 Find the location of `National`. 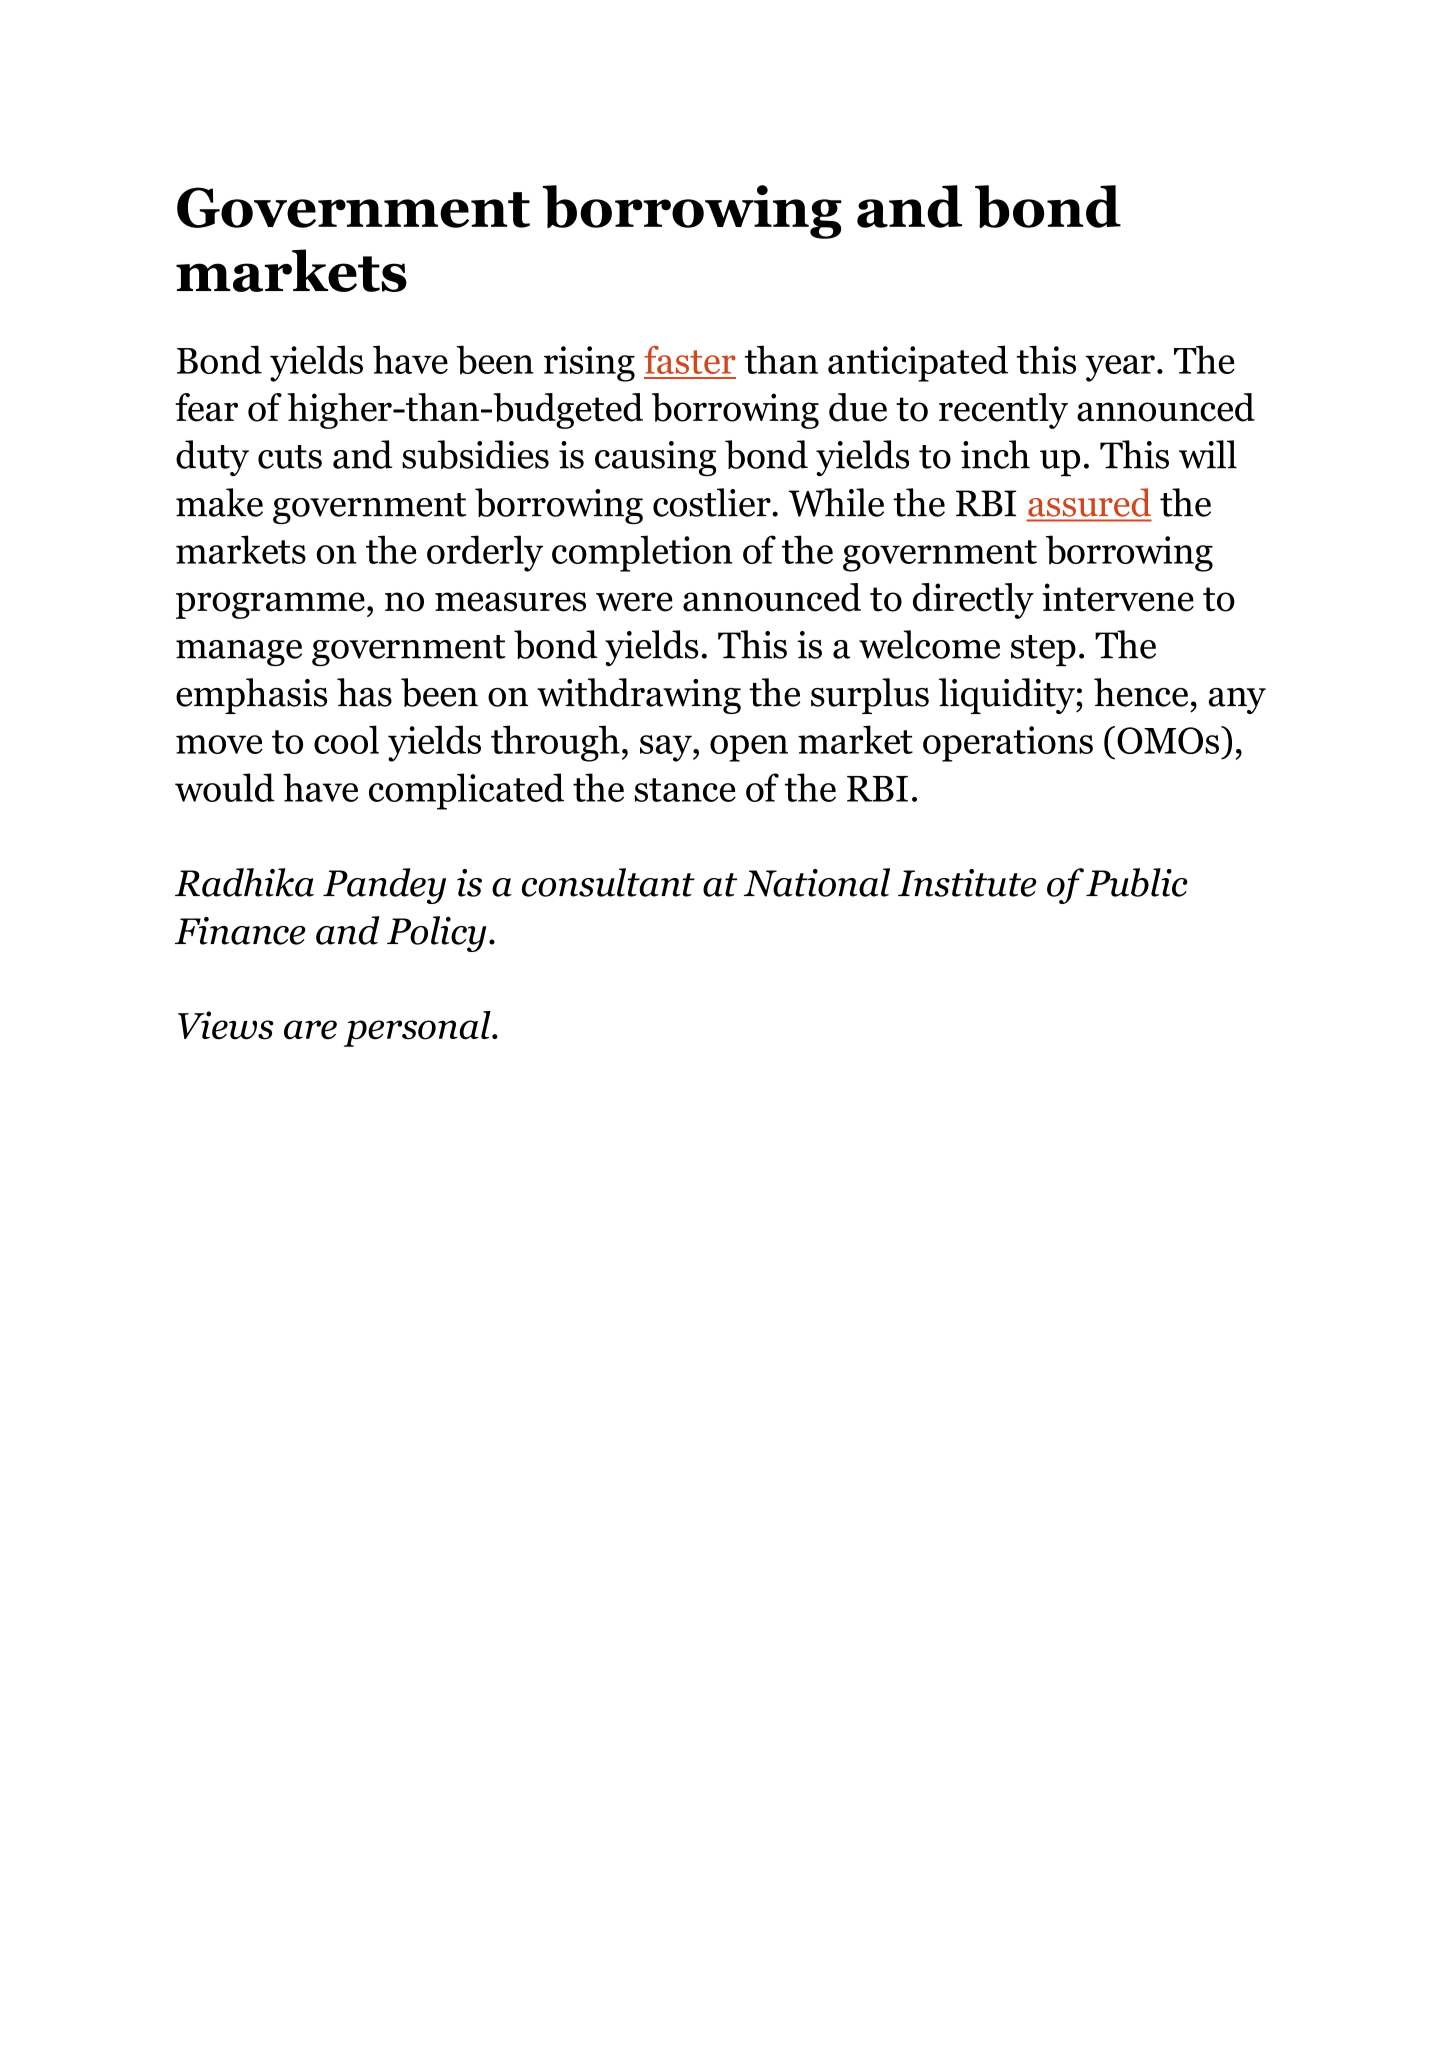

National is located at coordinates (817, 882).
